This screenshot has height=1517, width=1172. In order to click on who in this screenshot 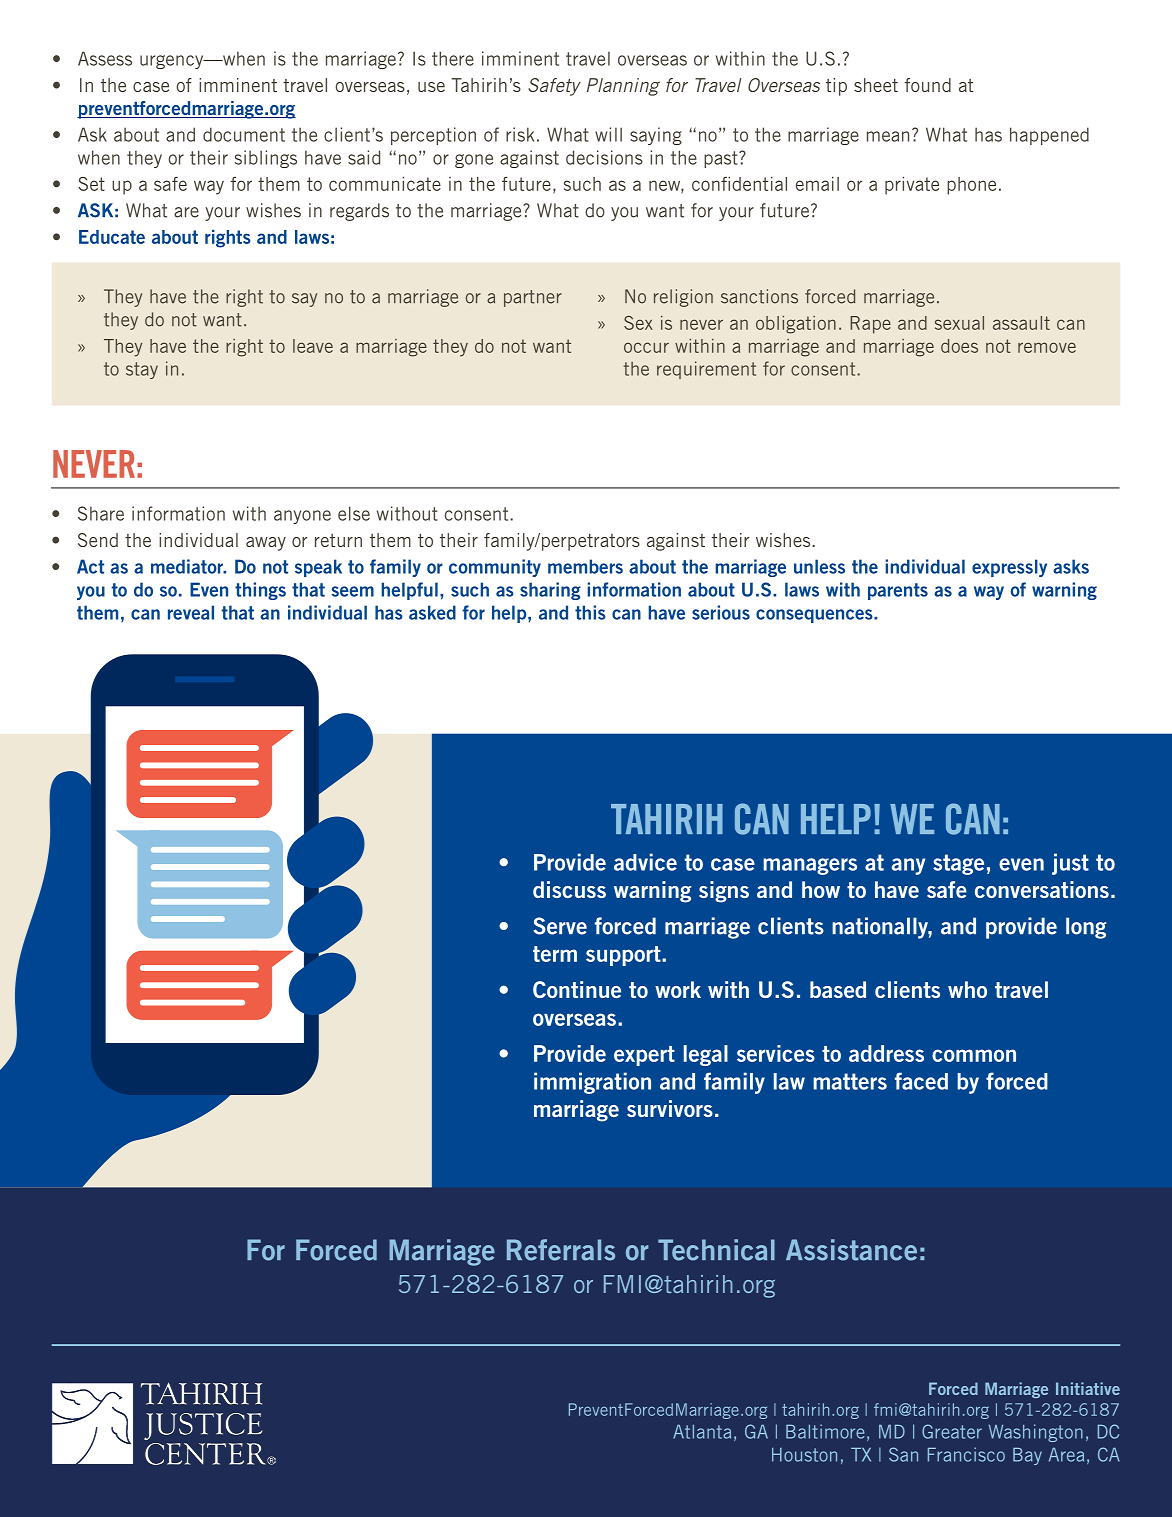, I will do `click(967, 989)`.
